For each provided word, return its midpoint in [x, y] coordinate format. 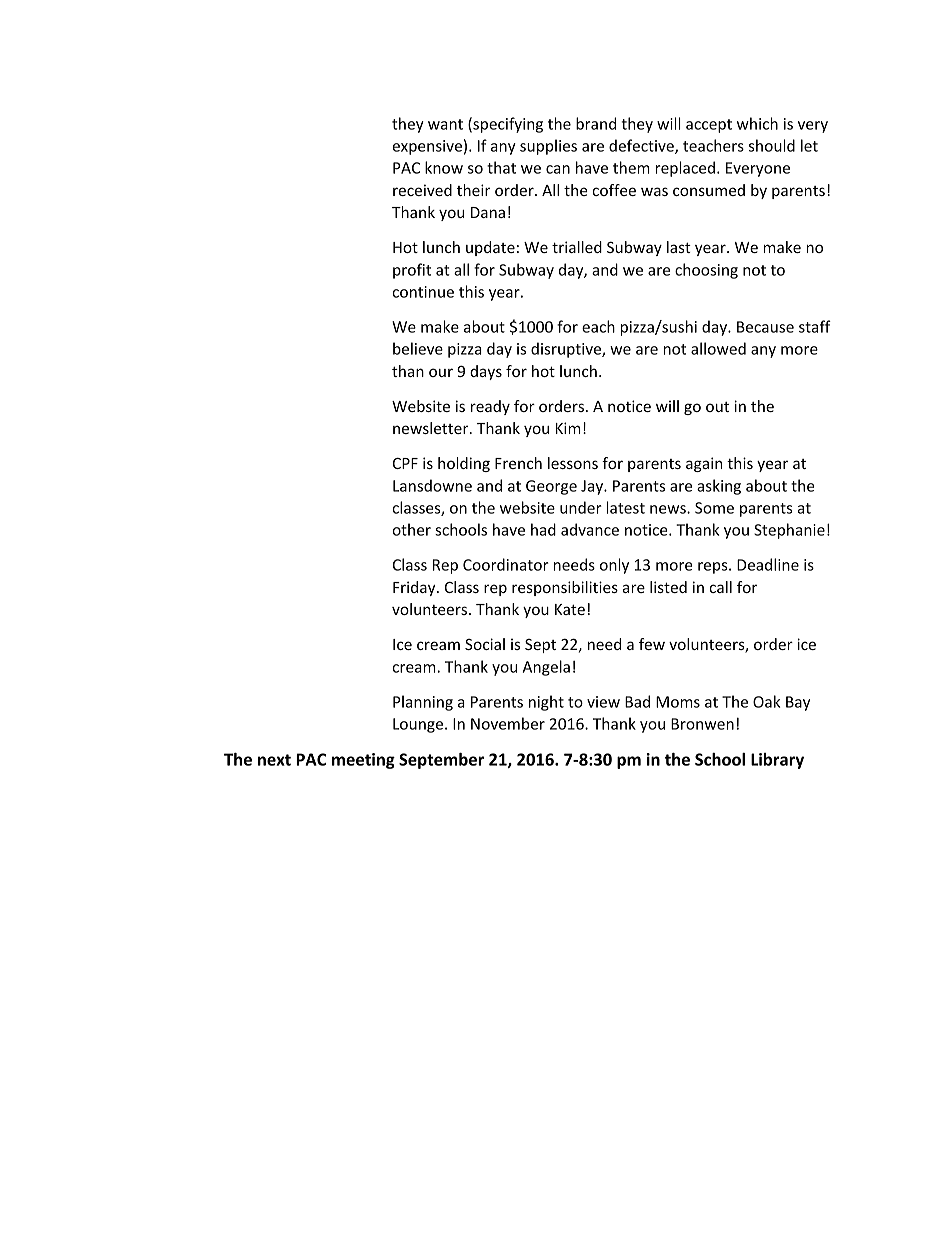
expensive [427, 147]
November [508, 723]
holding [464, 464]
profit [412, 271]
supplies [548, 147]
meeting [363, 761]
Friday [415, 588]
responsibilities [565, 588]
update [490, 248]
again [704, 464]
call [720, 587]
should [772, 145]
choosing [706, 271]
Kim [568, 428]
